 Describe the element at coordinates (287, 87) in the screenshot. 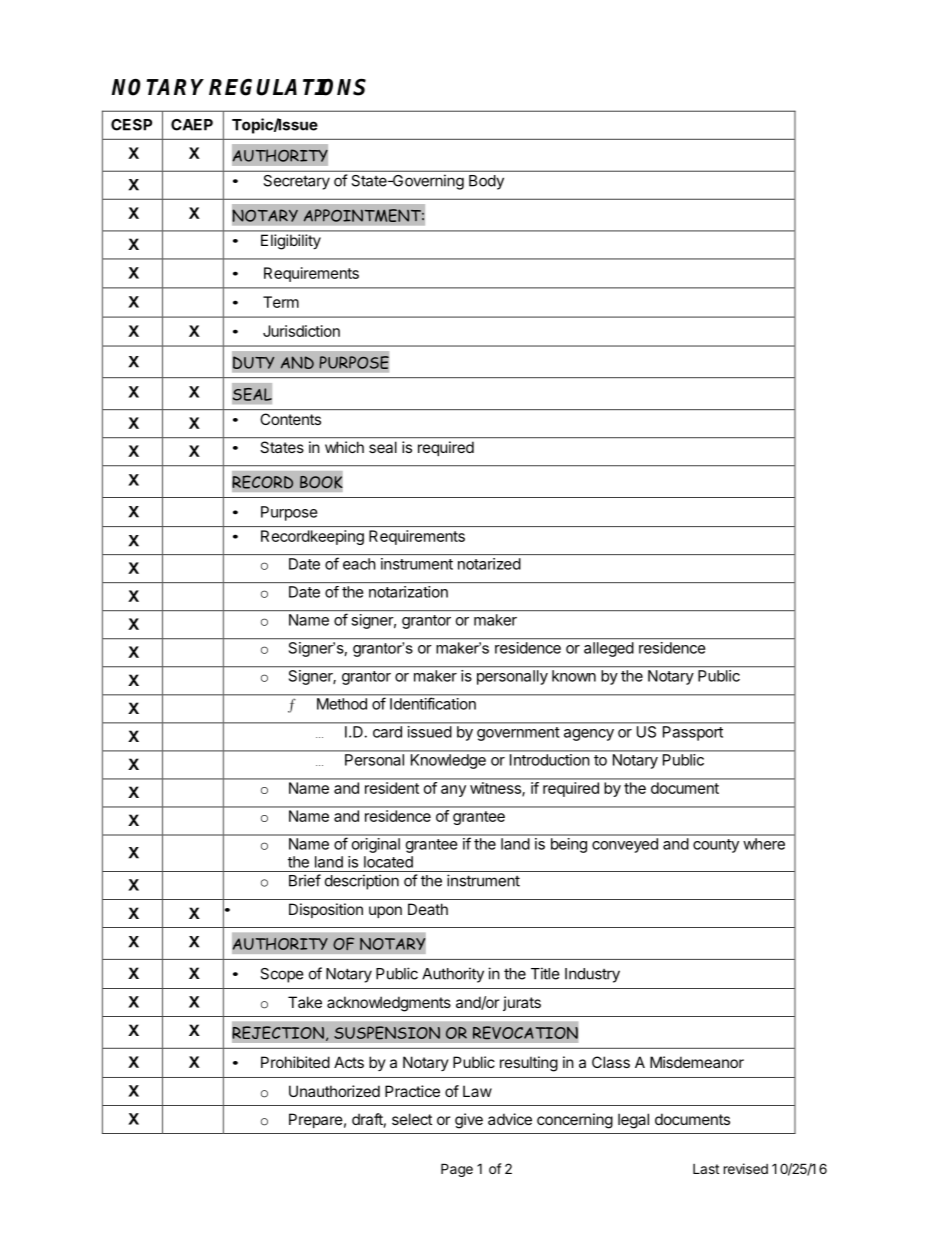

I see `REGULATIONS` at that location.
